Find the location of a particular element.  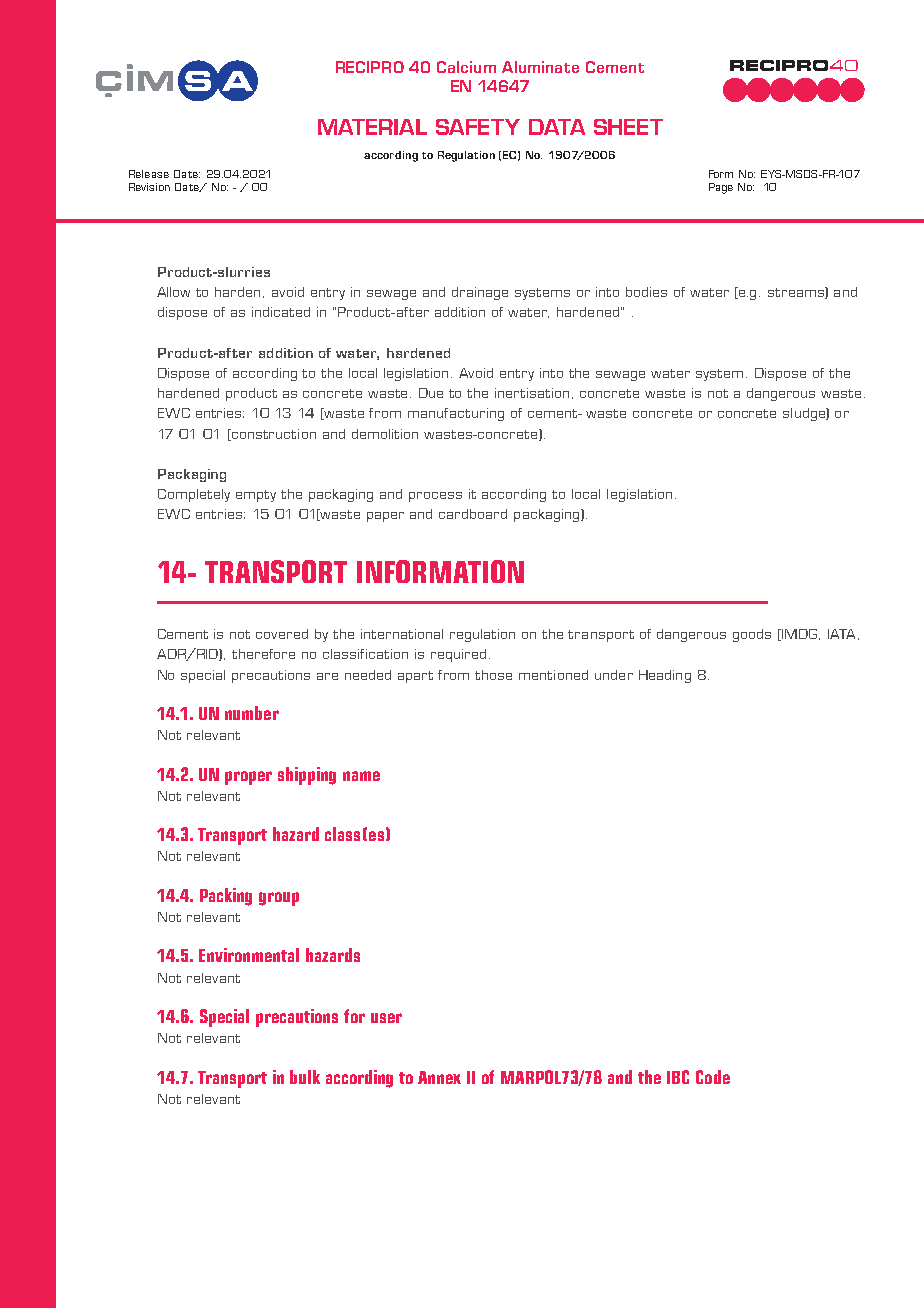

Release is located at coordinates (149, 174).
